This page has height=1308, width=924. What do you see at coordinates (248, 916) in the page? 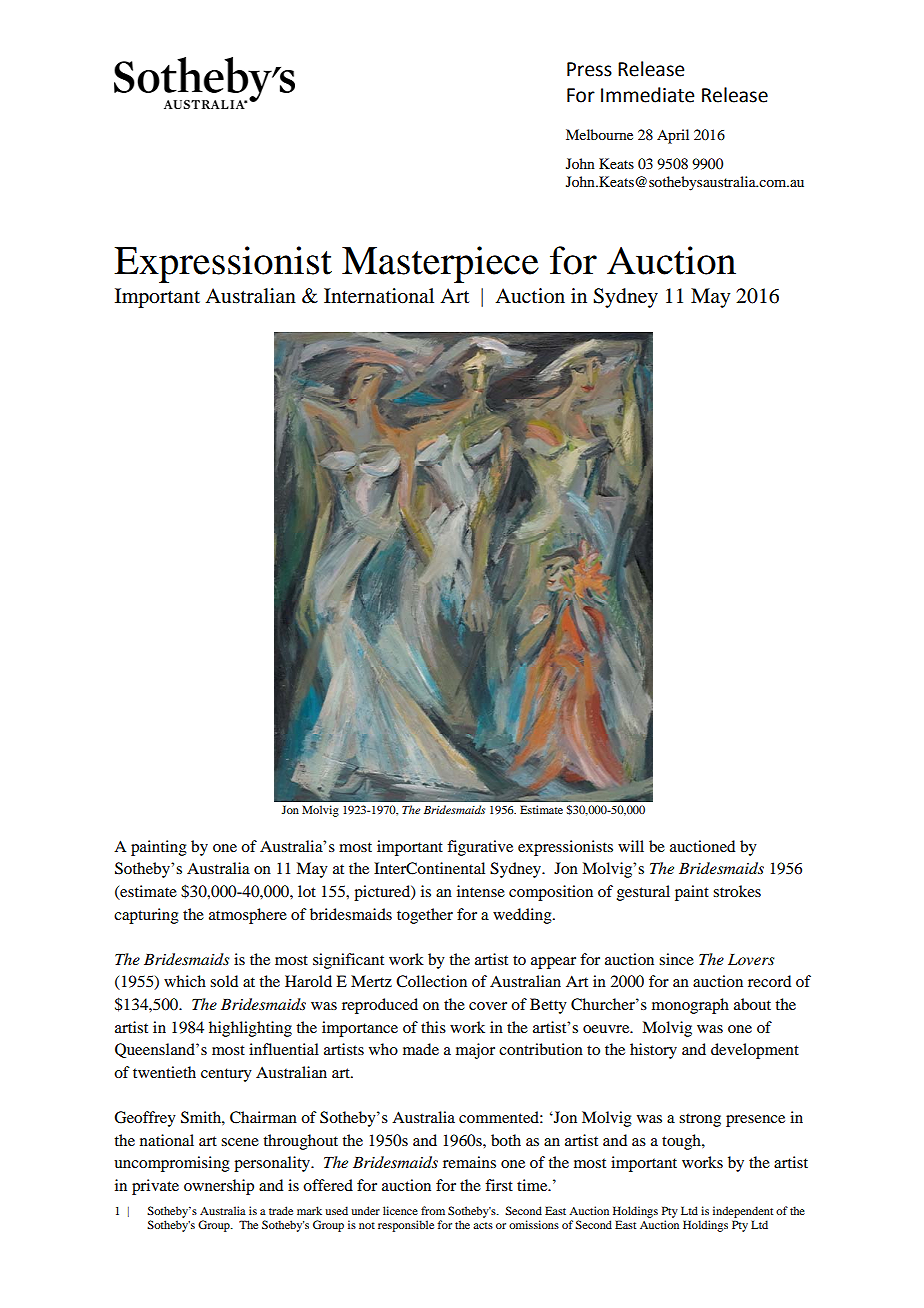
I see `atmosphere` at bounding box center [248, 916].
